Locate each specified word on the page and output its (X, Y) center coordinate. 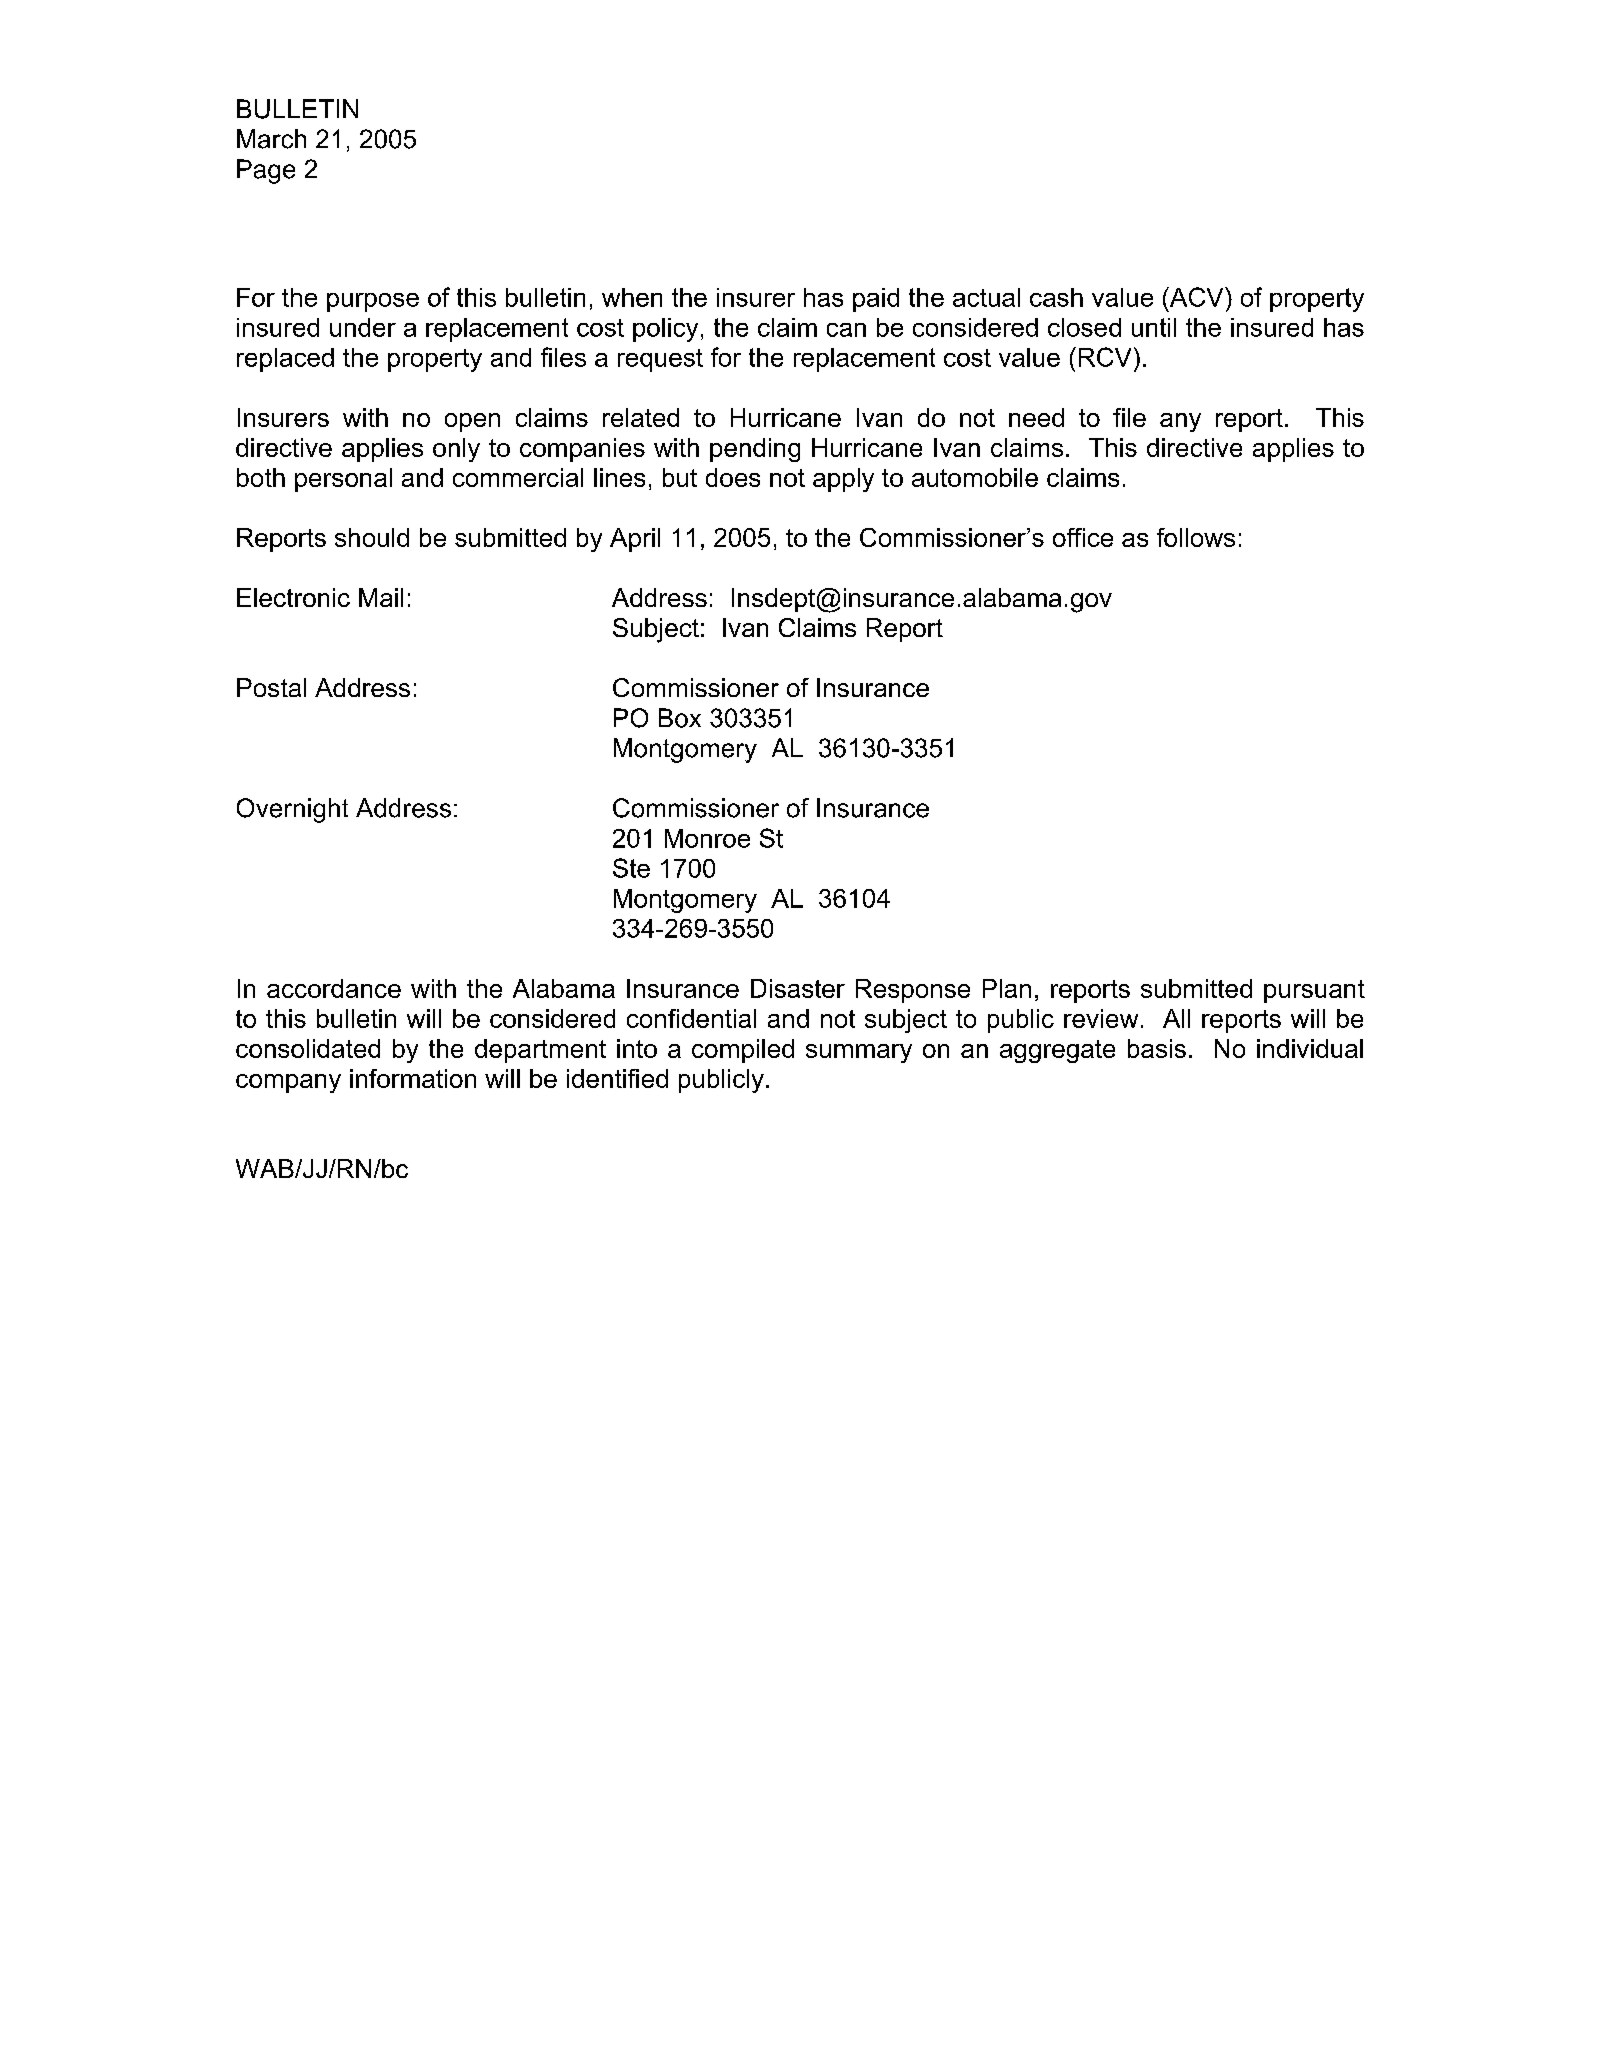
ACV (1197, 297)
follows (1196, 537)
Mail (381, 597)
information (413, 1078)
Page (266, 171)
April (635, 540)
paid (876, 300)
